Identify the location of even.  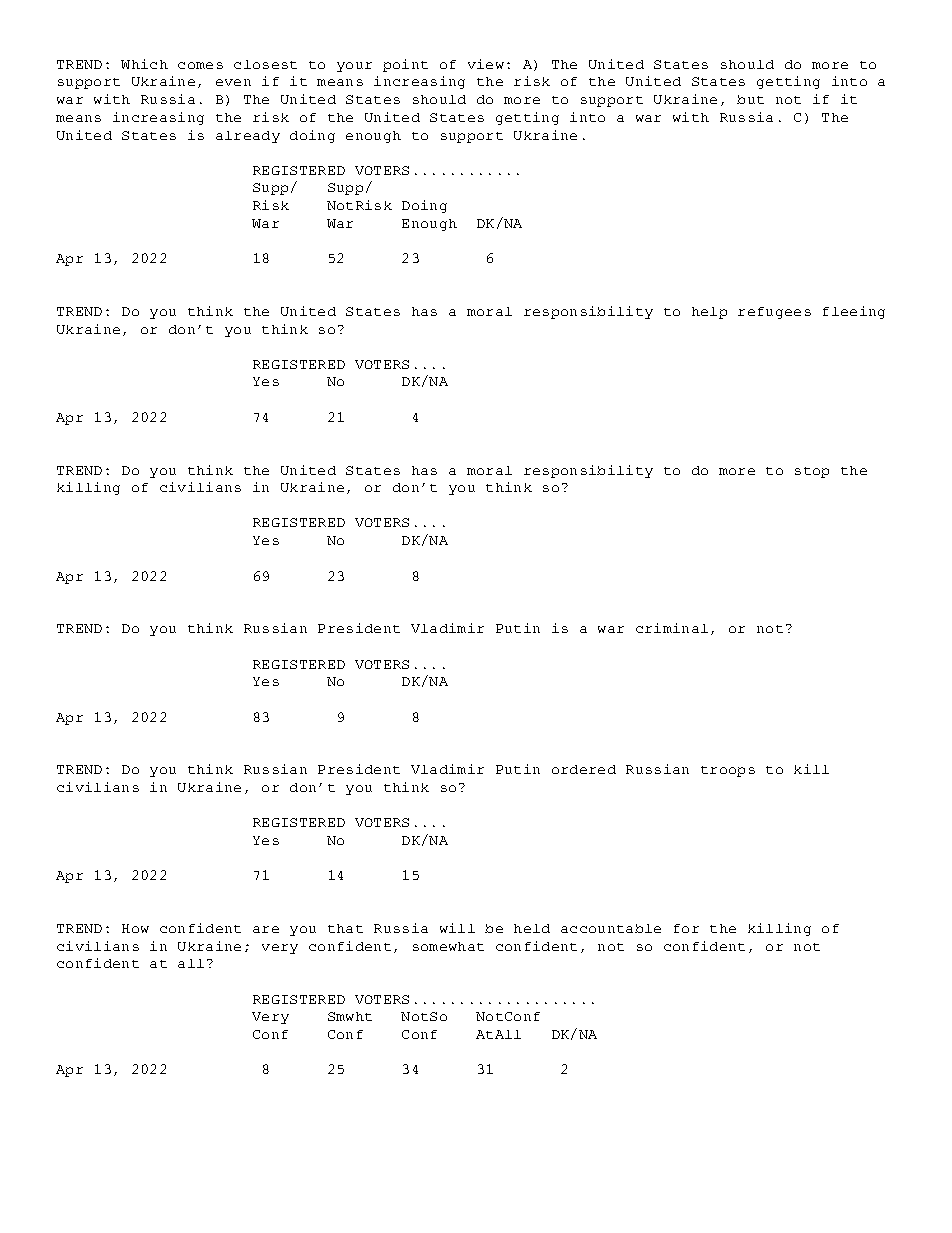
(233, 82).
